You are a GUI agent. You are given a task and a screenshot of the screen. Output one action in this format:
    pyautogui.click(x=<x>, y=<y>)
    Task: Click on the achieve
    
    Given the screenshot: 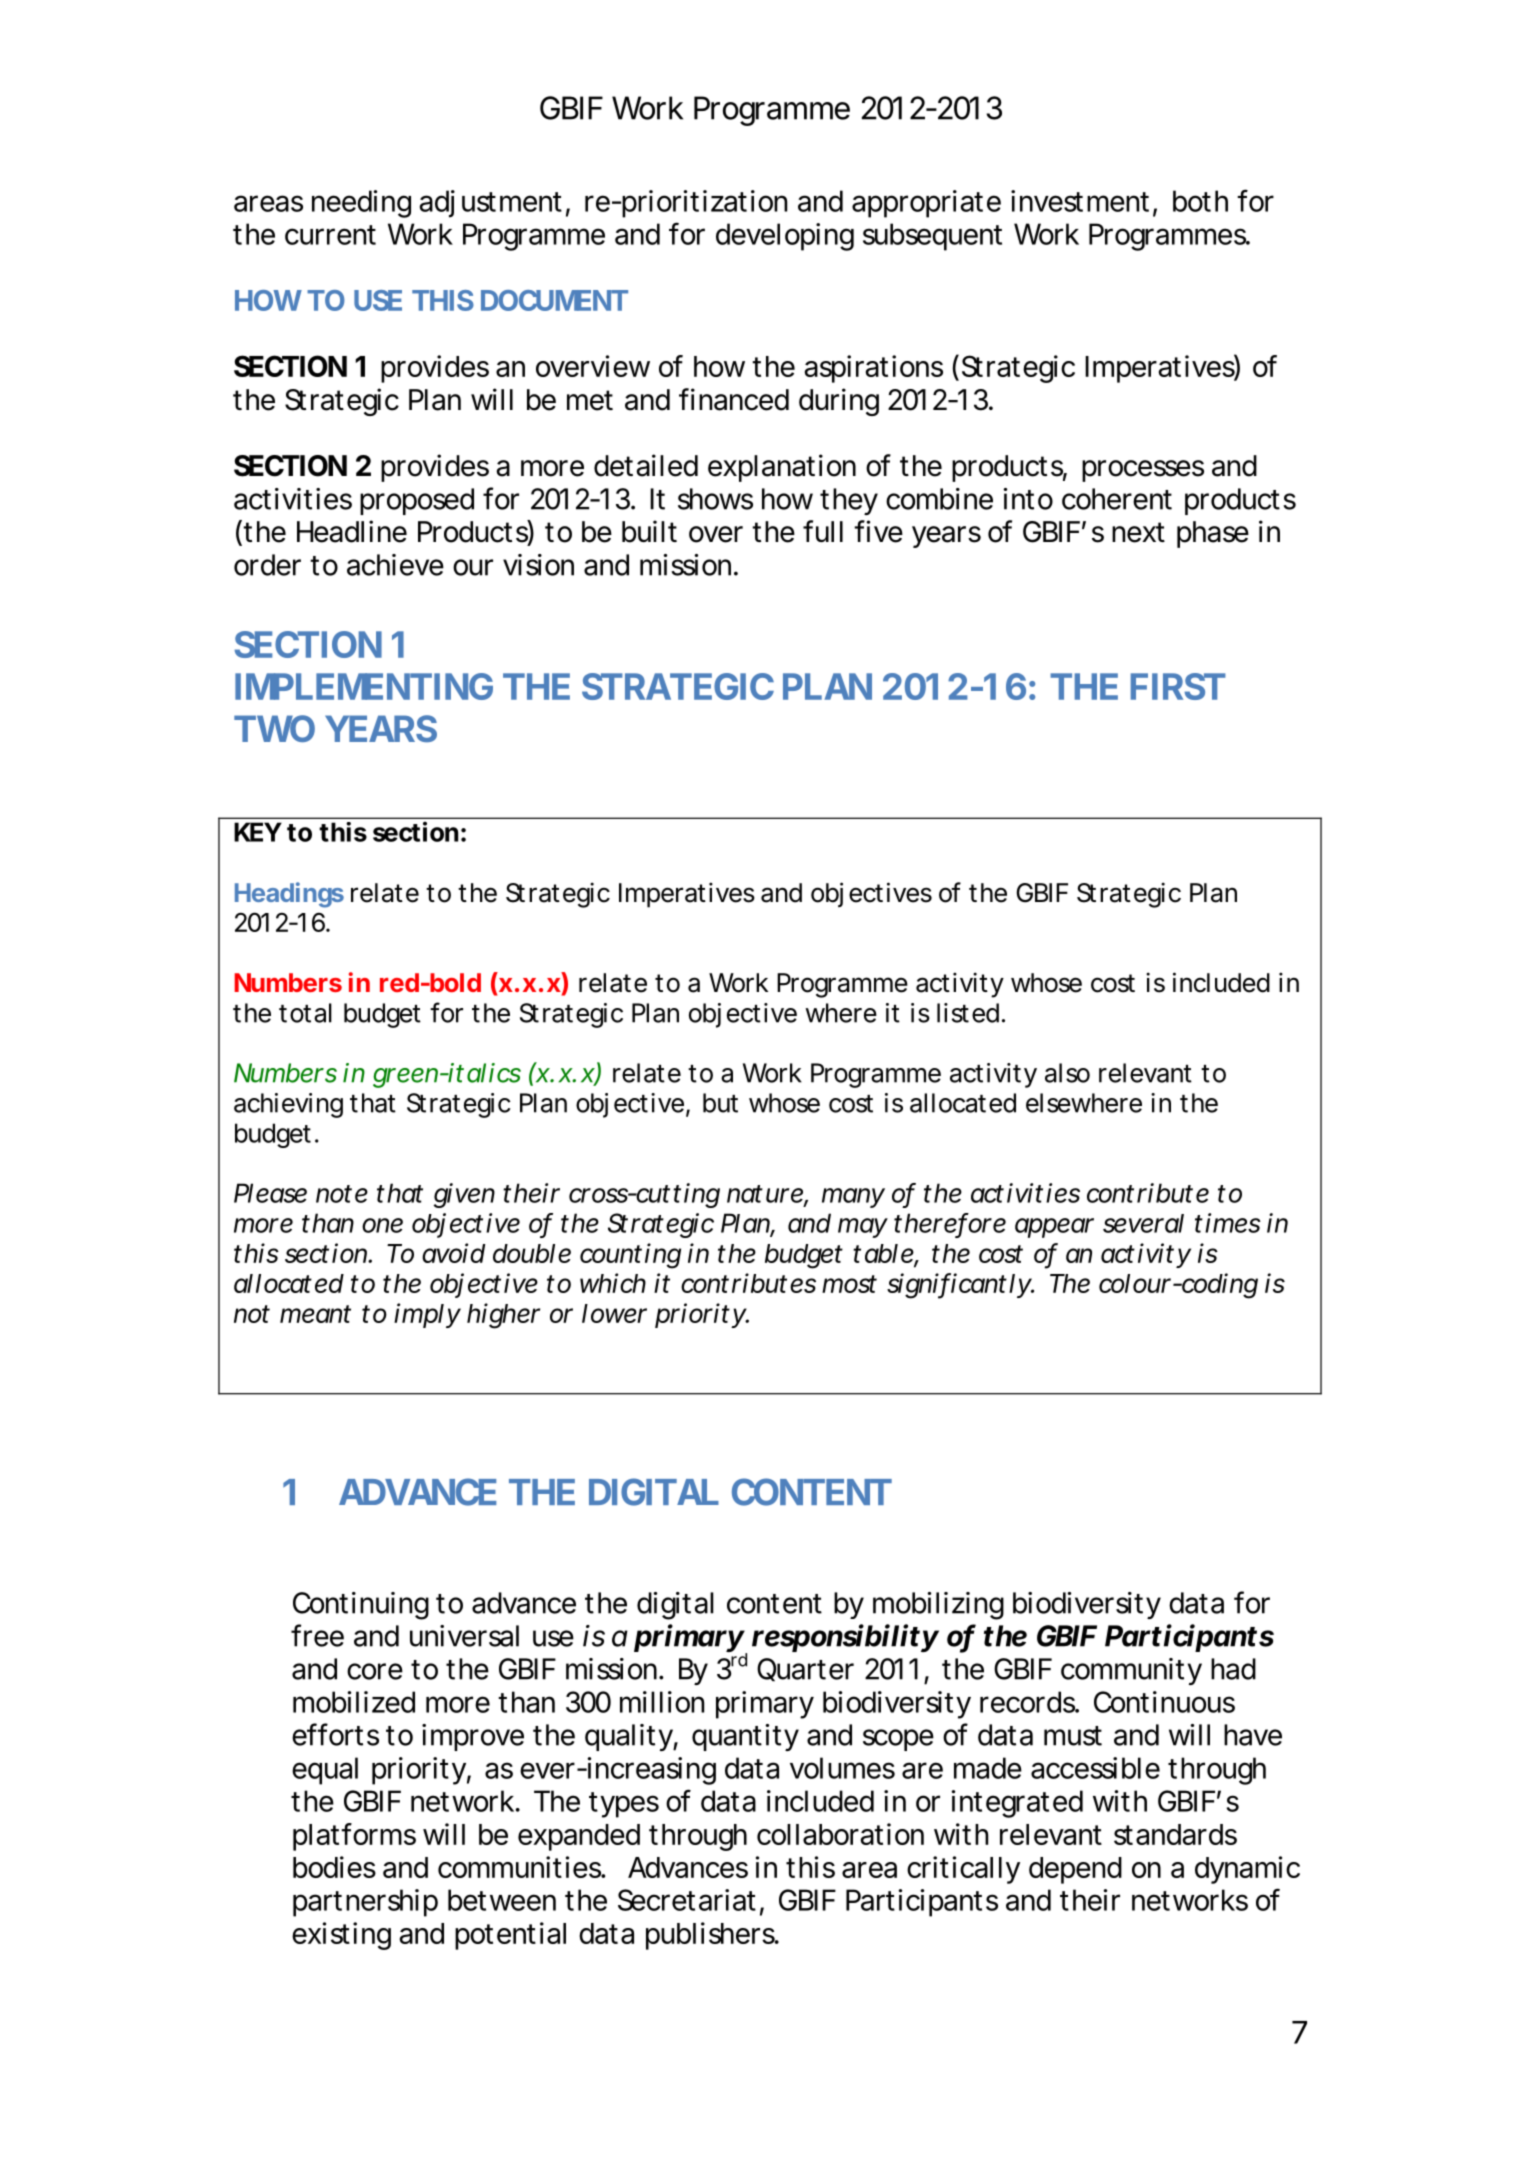 What is the action you would take?
    pyautogui.click(x=395, y=565)
